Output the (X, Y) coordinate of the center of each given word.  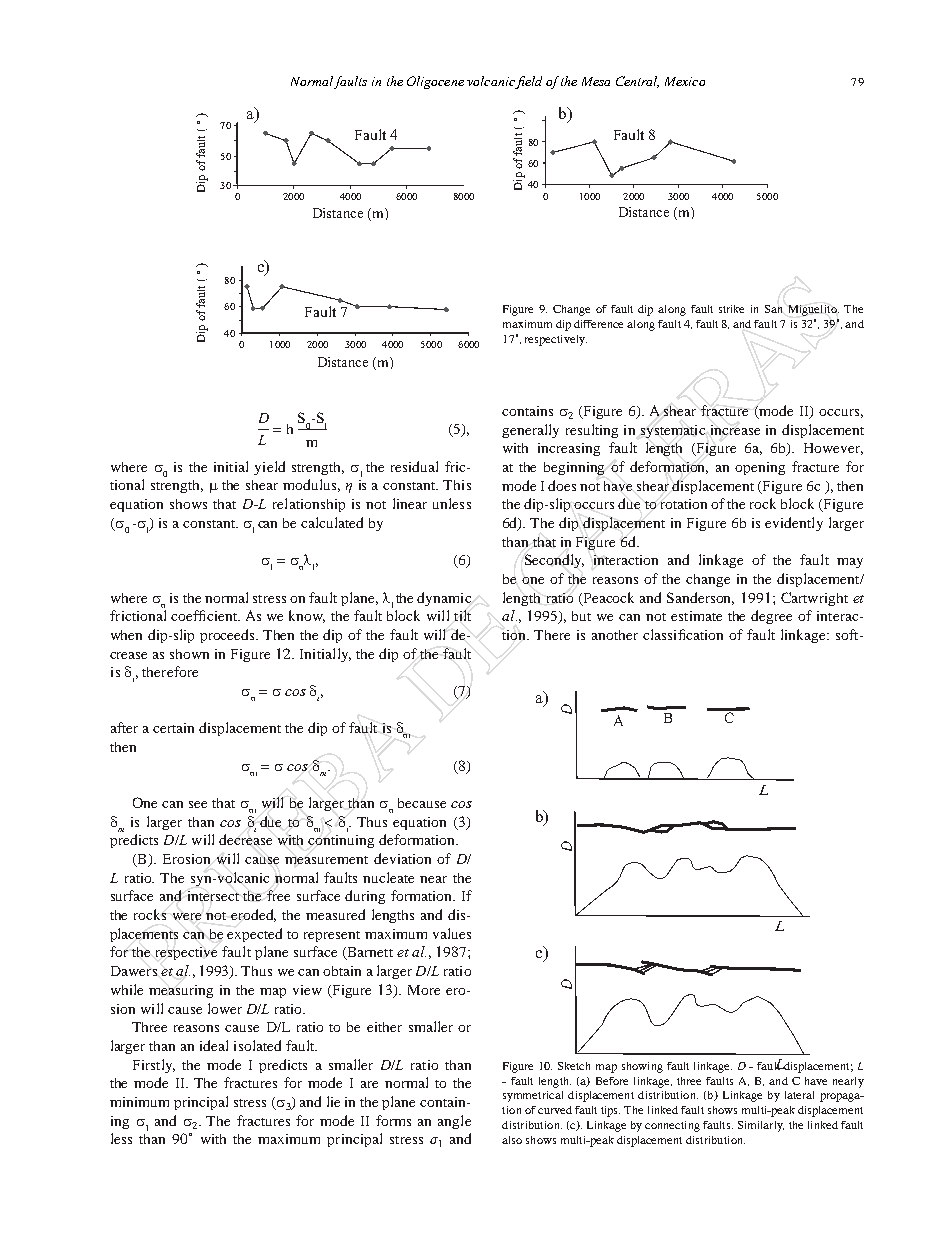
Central (637, 82)
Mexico (685, 81)
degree (771, 617)
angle (454, 1122)
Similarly (761, 1126)
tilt (462, 615)
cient (223, 616)
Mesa (596, 81)
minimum (139, 1102)
